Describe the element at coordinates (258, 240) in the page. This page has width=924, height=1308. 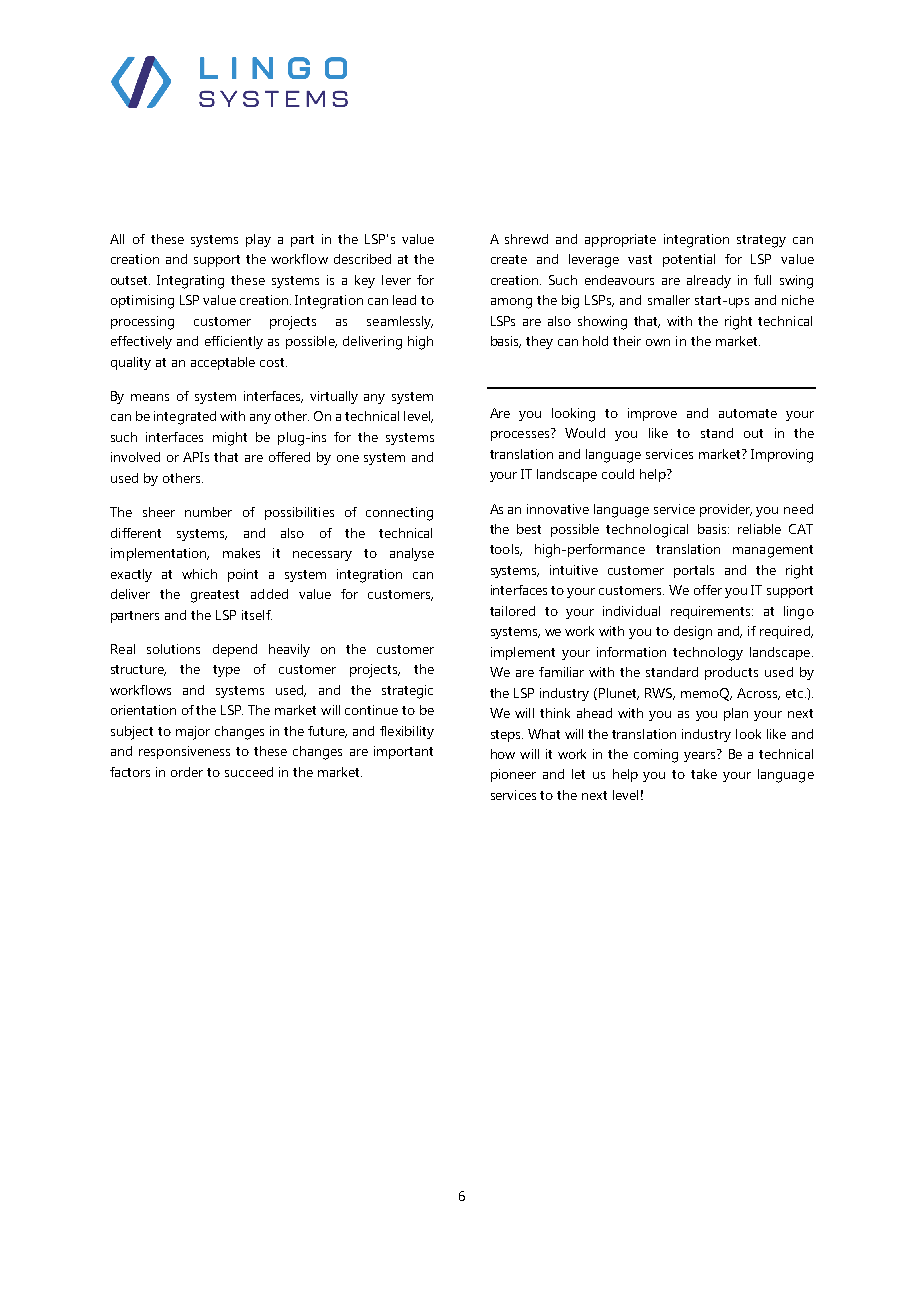
I see `play` at that location.
